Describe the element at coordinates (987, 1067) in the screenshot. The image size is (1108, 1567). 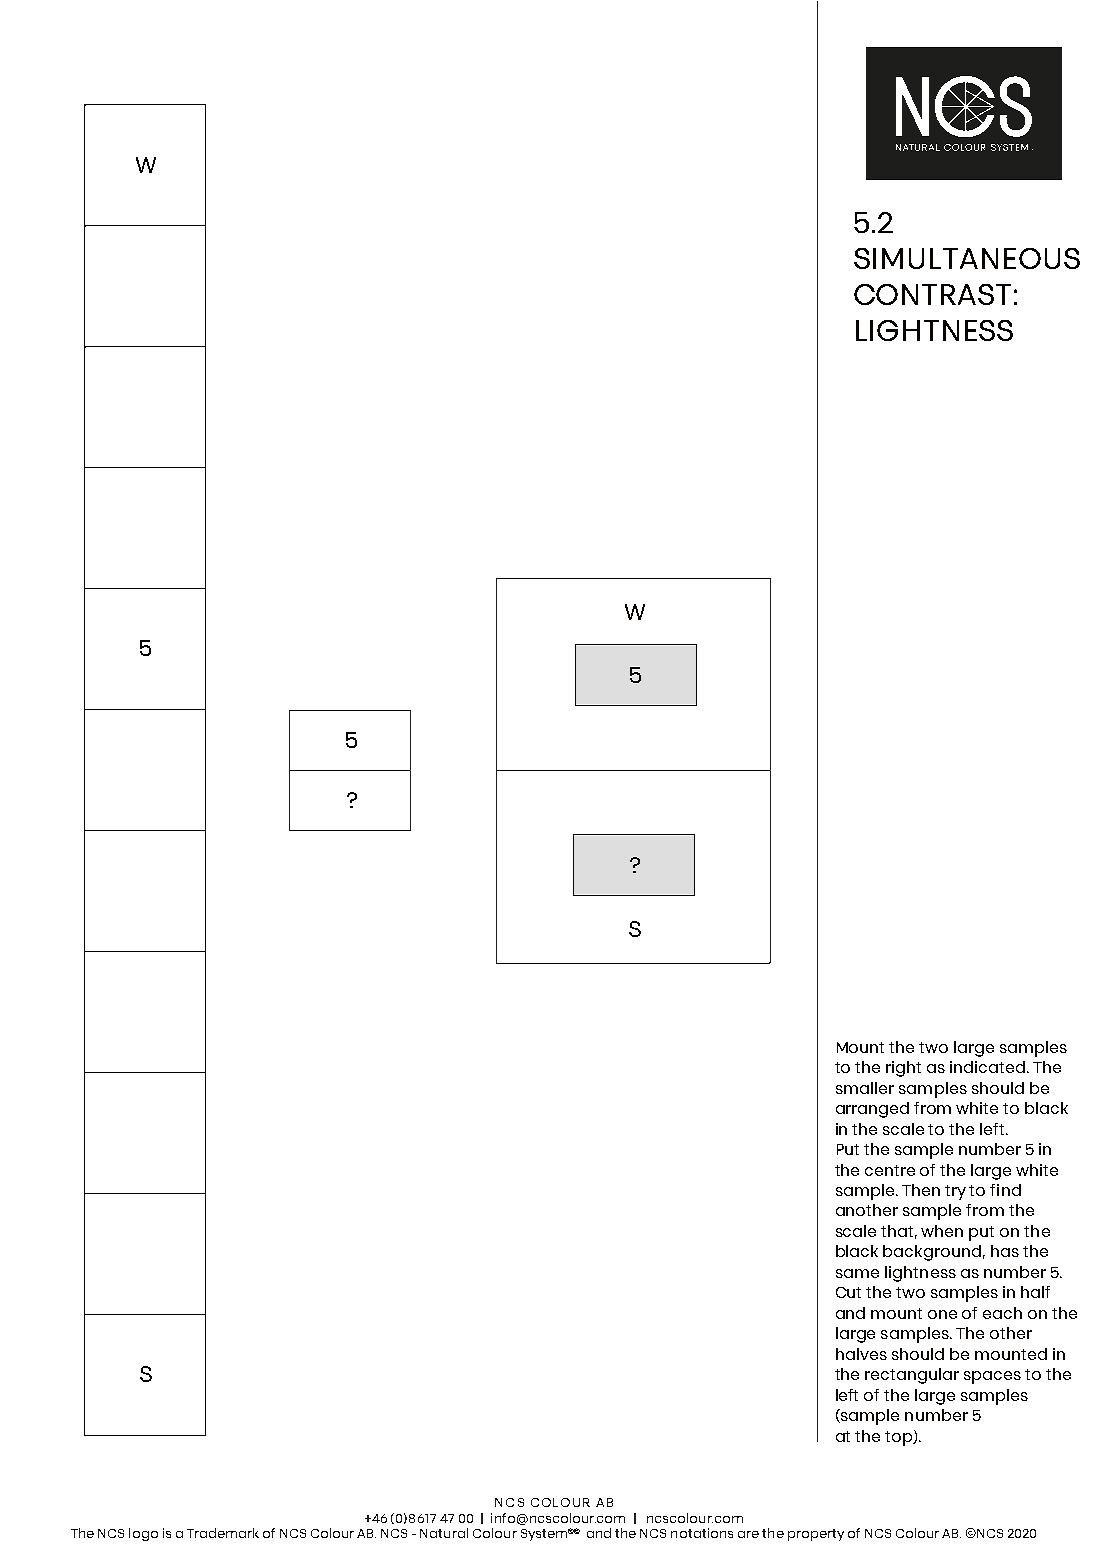
I see `indicated` at that location.
